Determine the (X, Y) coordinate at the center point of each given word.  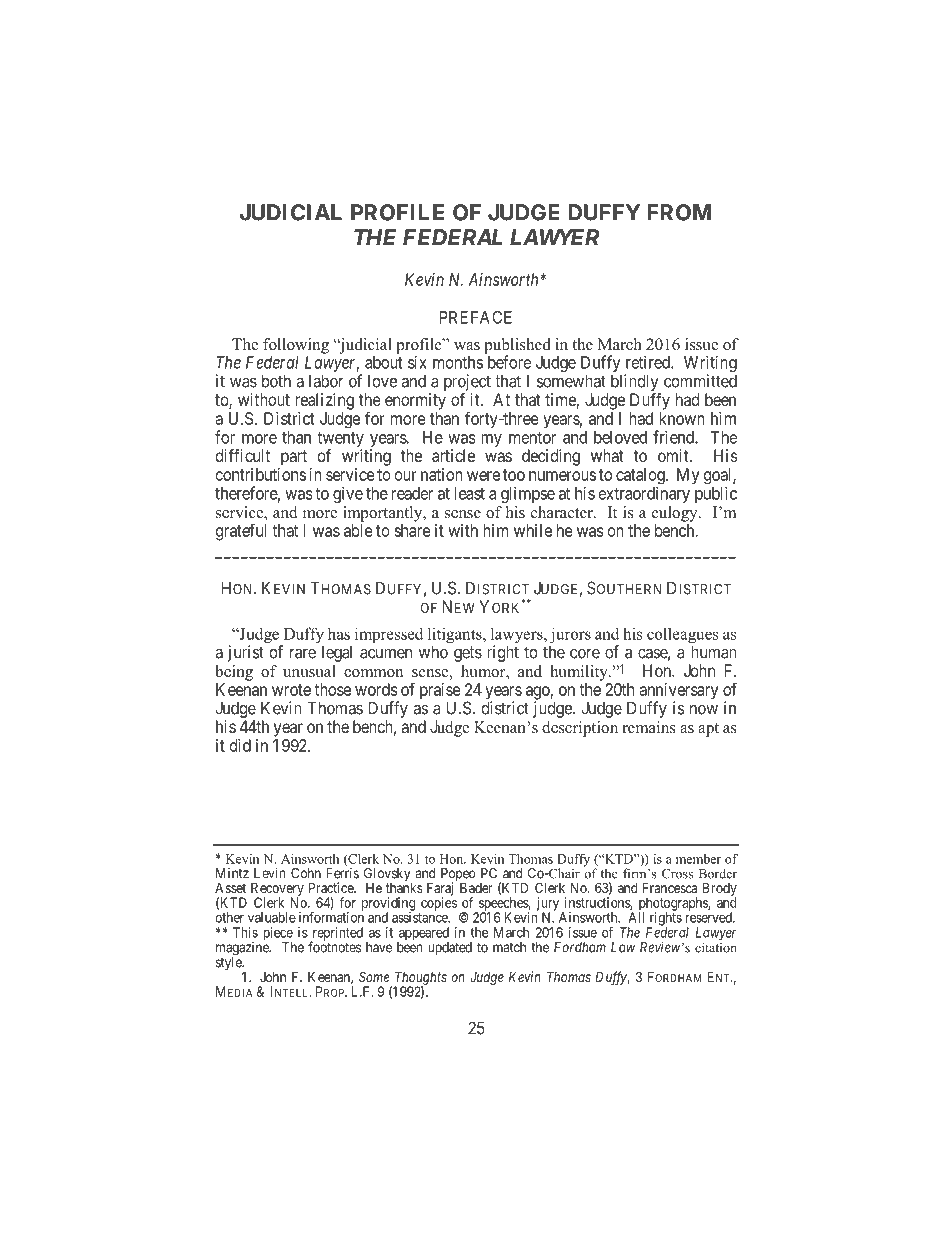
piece (278, 935)
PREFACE (476, 317)
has (339, 634)
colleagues (683, 636)
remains (649, 727)
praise (440, 692)
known (682, 418)
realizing (324, 401)
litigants (456, 636)
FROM (679, 212)
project (467, 384)
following (296, 346)
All (636, 917)
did (240, 745)
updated (450, 948)
